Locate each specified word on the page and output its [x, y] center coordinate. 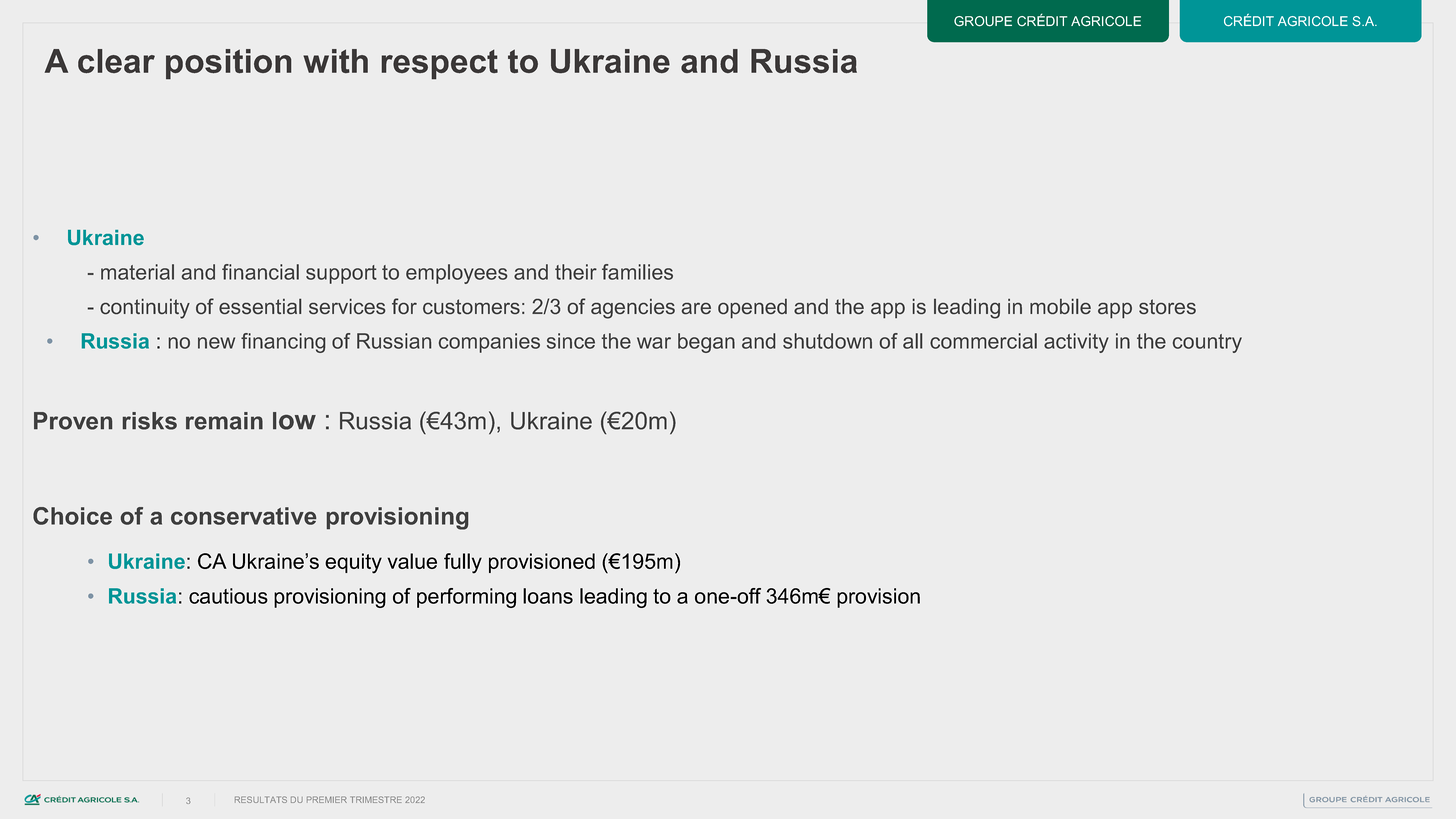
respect [439, 64]
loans [548, 596]
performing [466, 598]
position [228, 64]
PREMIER [327, 799]
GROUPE [983, 21]
